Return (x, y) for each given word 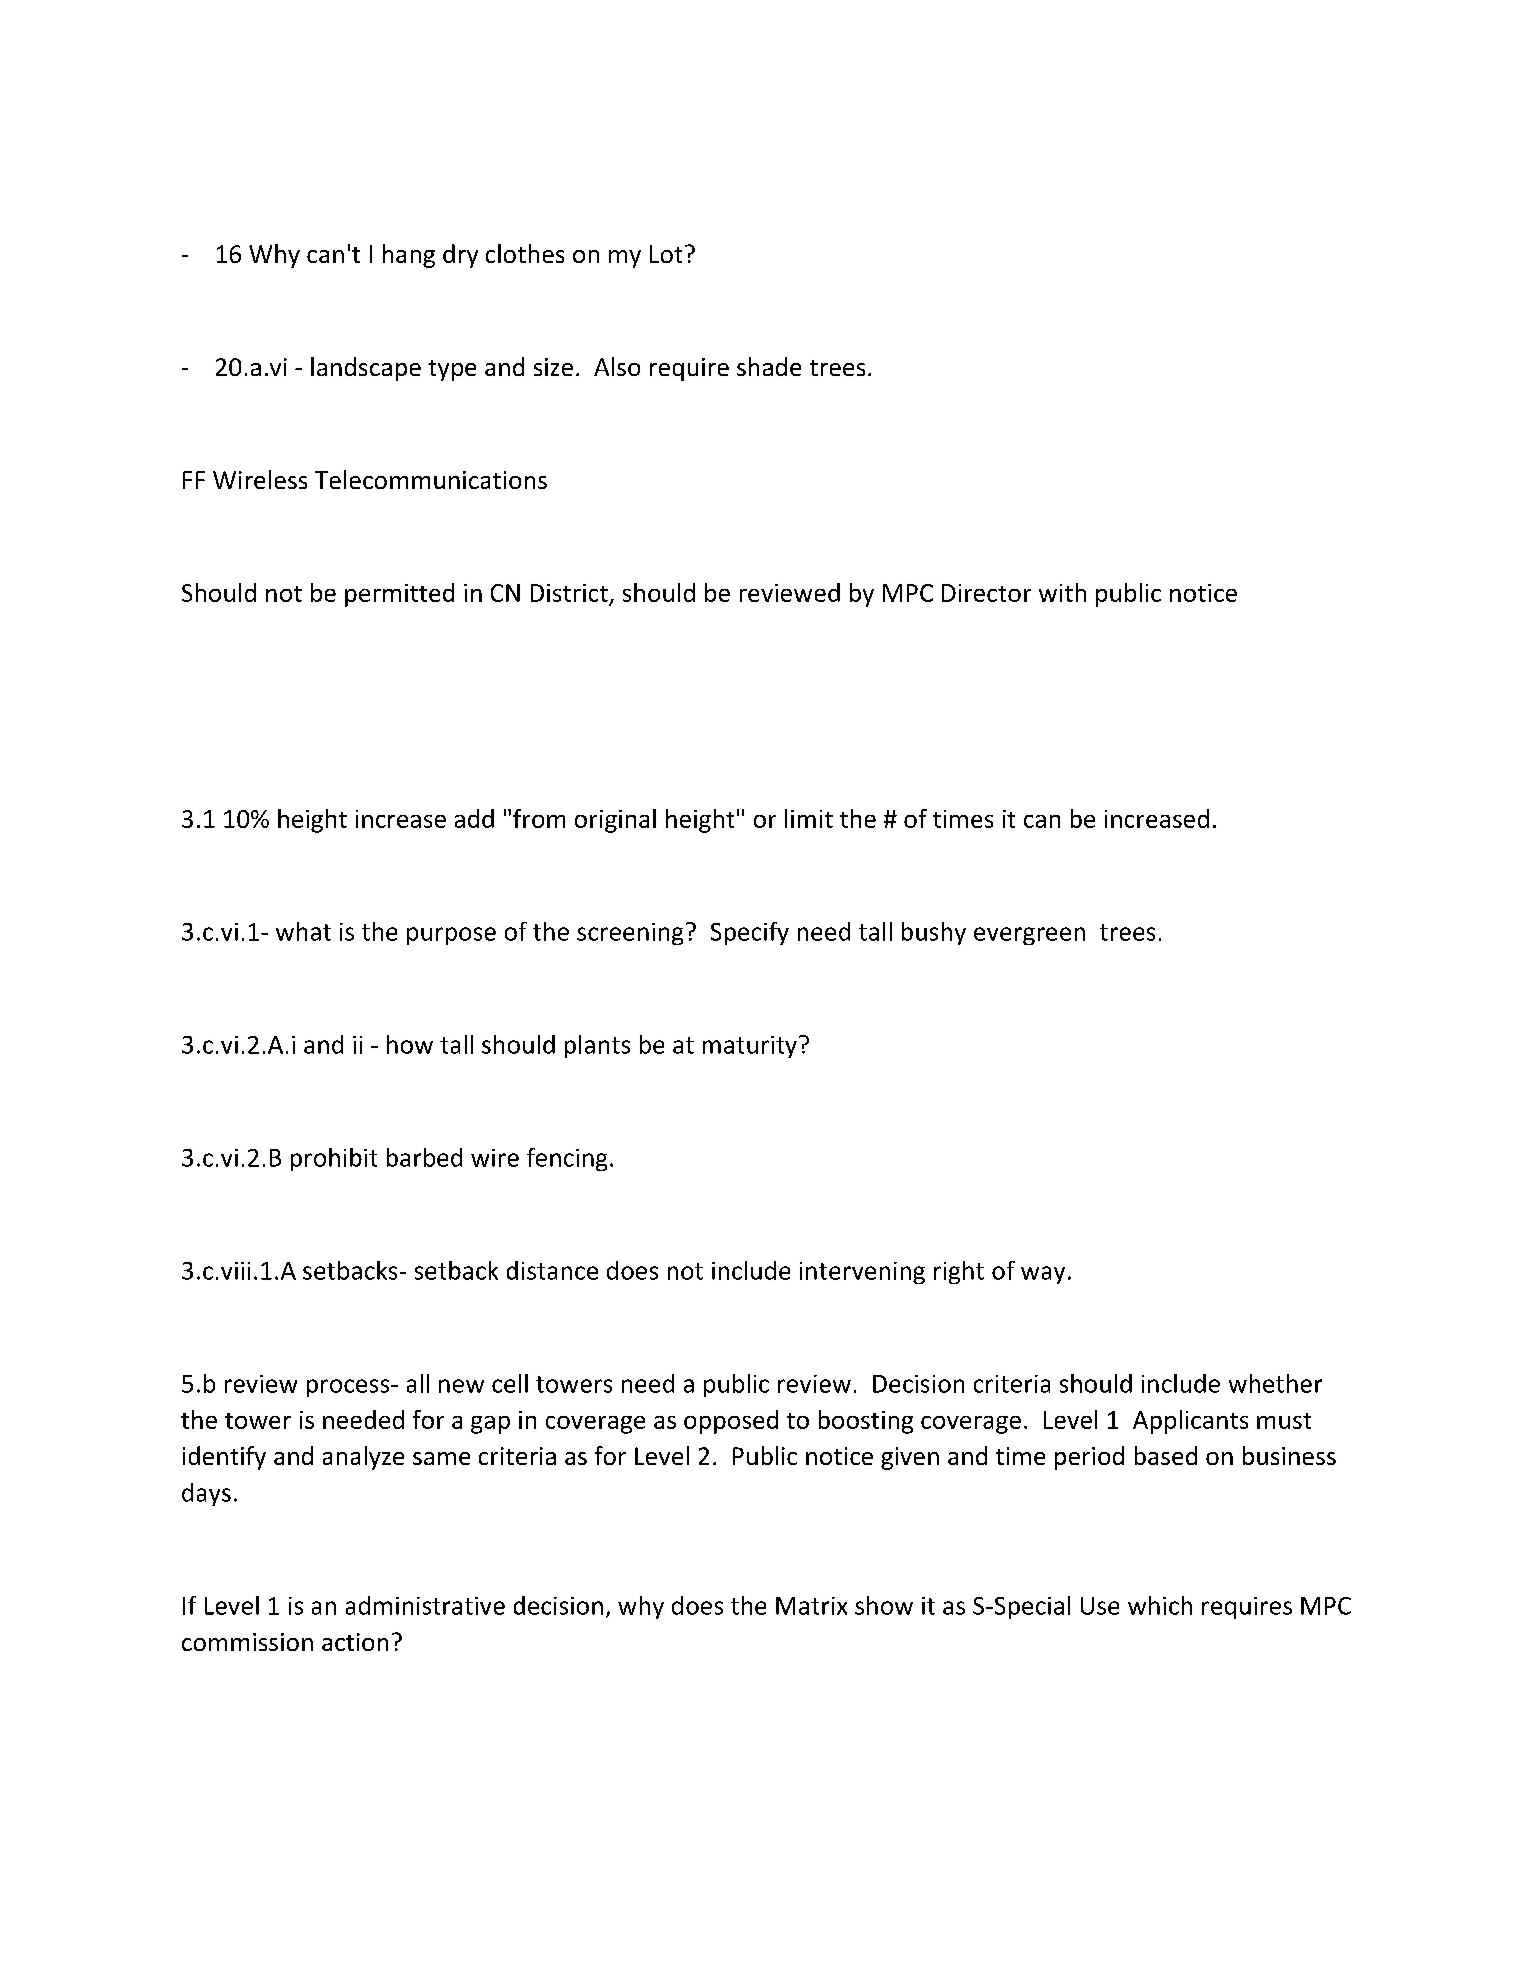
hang (409, 256)
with (1062, 592)
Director (986, 593)
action (355, 1642)
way (1043, 1275)
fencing (567, 1159)
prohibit (334, 1159)
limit (809, 818)
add (474, 818)
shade (769, 366)
